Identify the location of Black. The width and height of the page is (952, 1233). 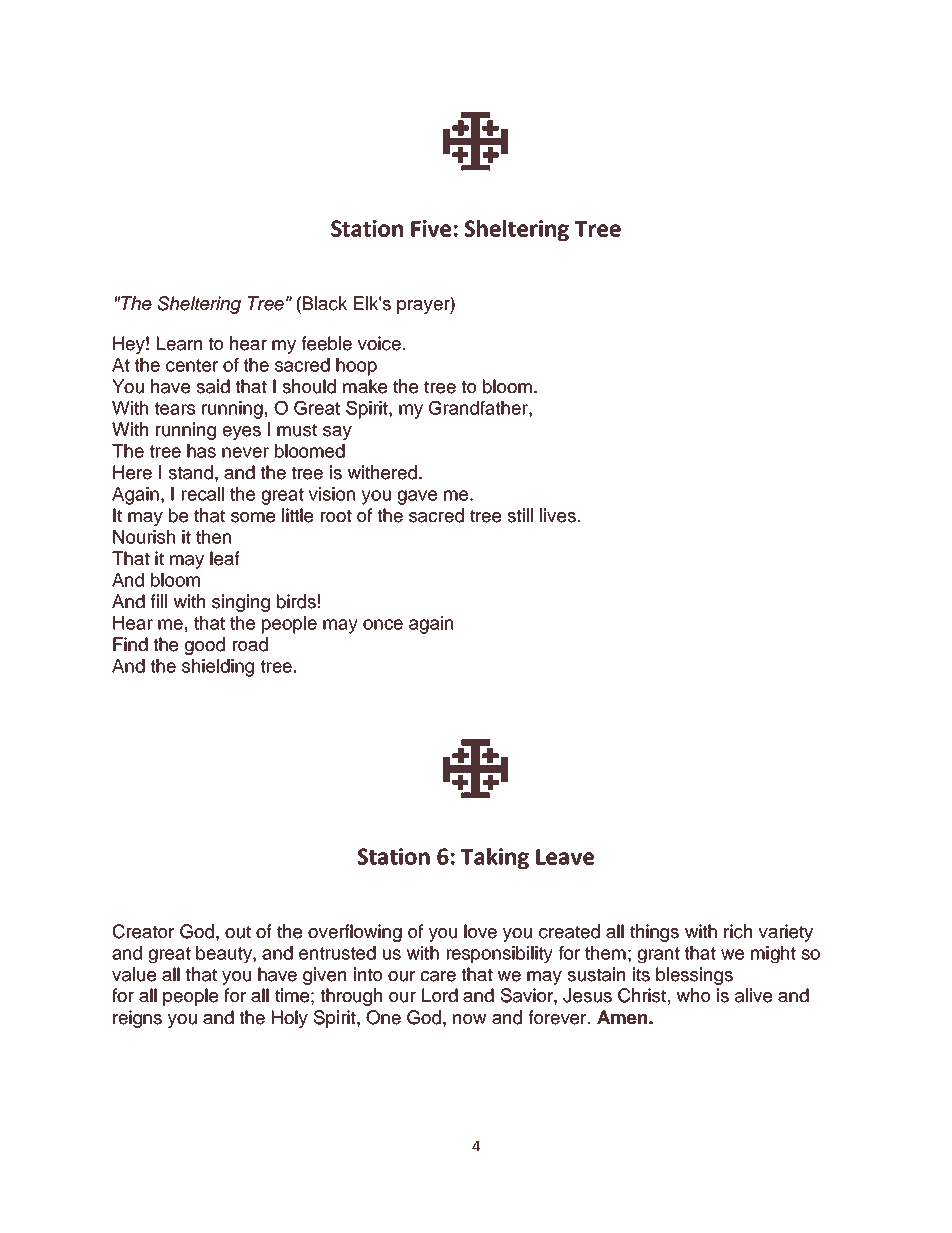
(325, 303).
